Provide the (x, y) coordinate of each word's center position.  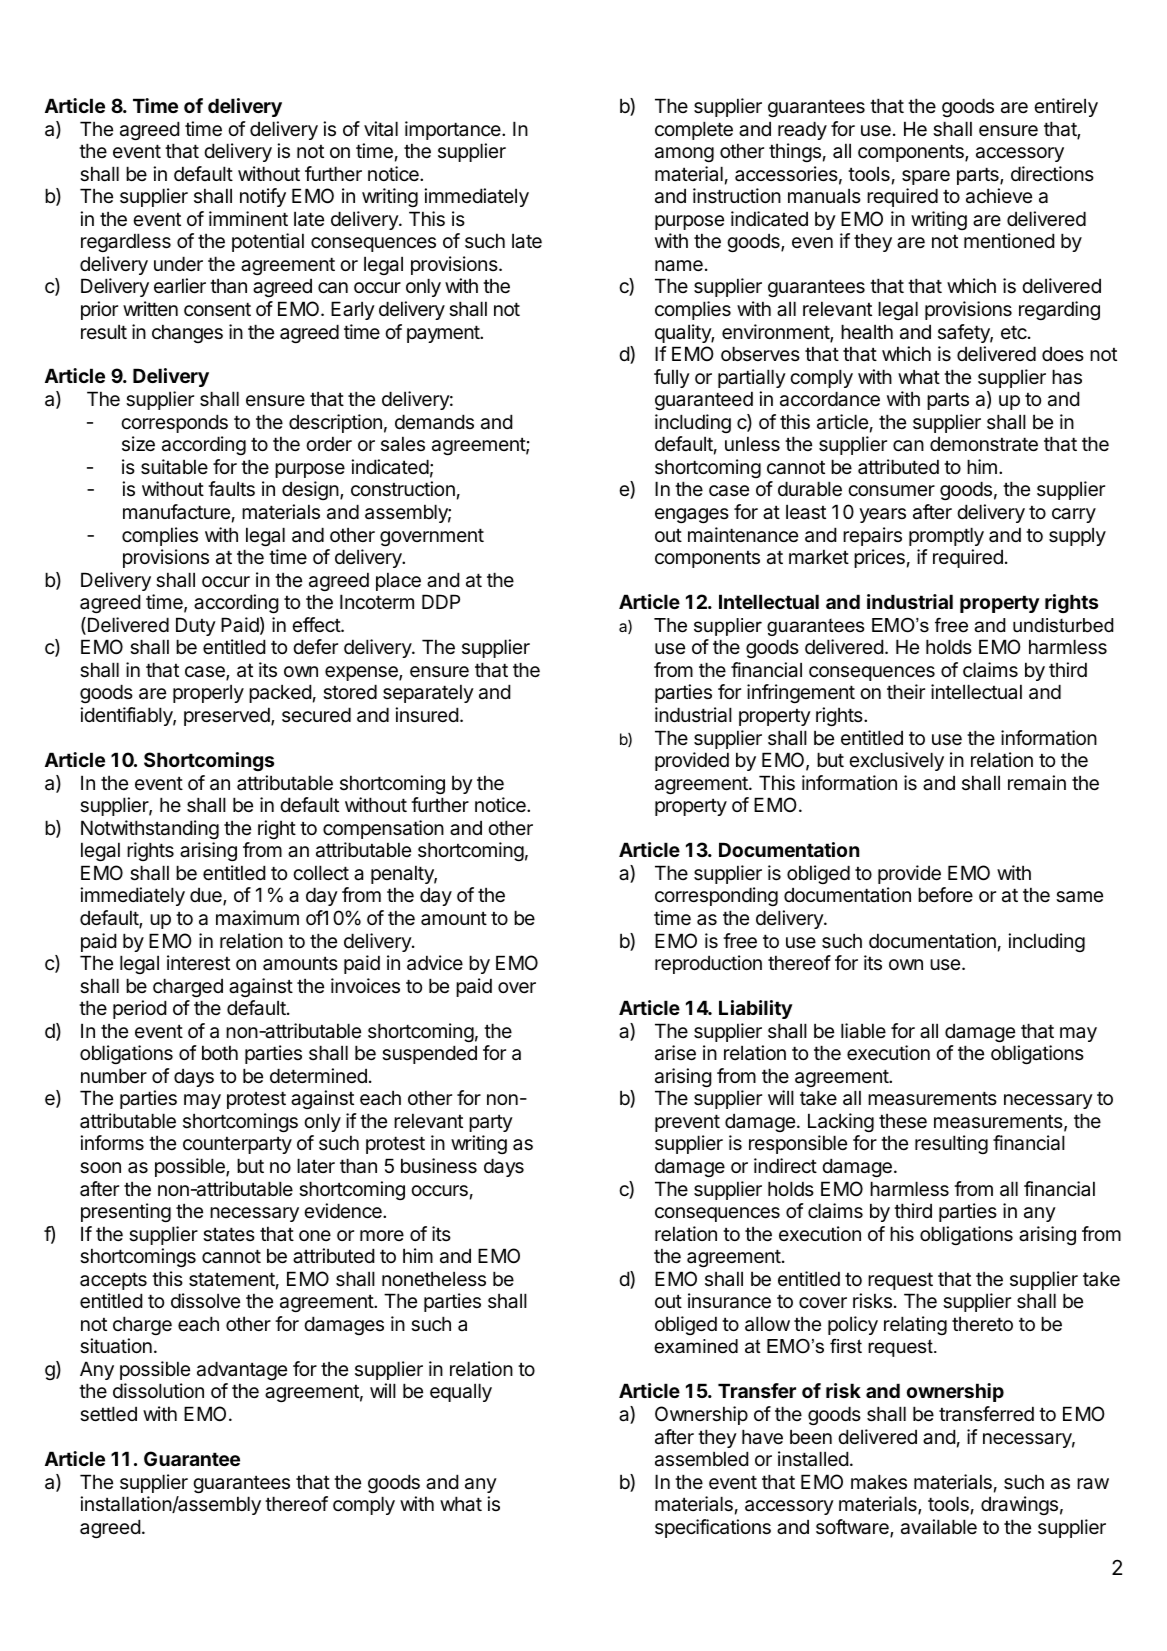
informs (112, 1143)
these (903, 1121)
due (207, 896)
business (439, 1166)
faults (231, 489)
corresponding (716, 896)
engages (692, 515)
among (684, 154)
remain (1037, 782)
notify (263, 197)
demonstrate (984, 444)
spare (926, 177)
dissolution (158, 1391)
